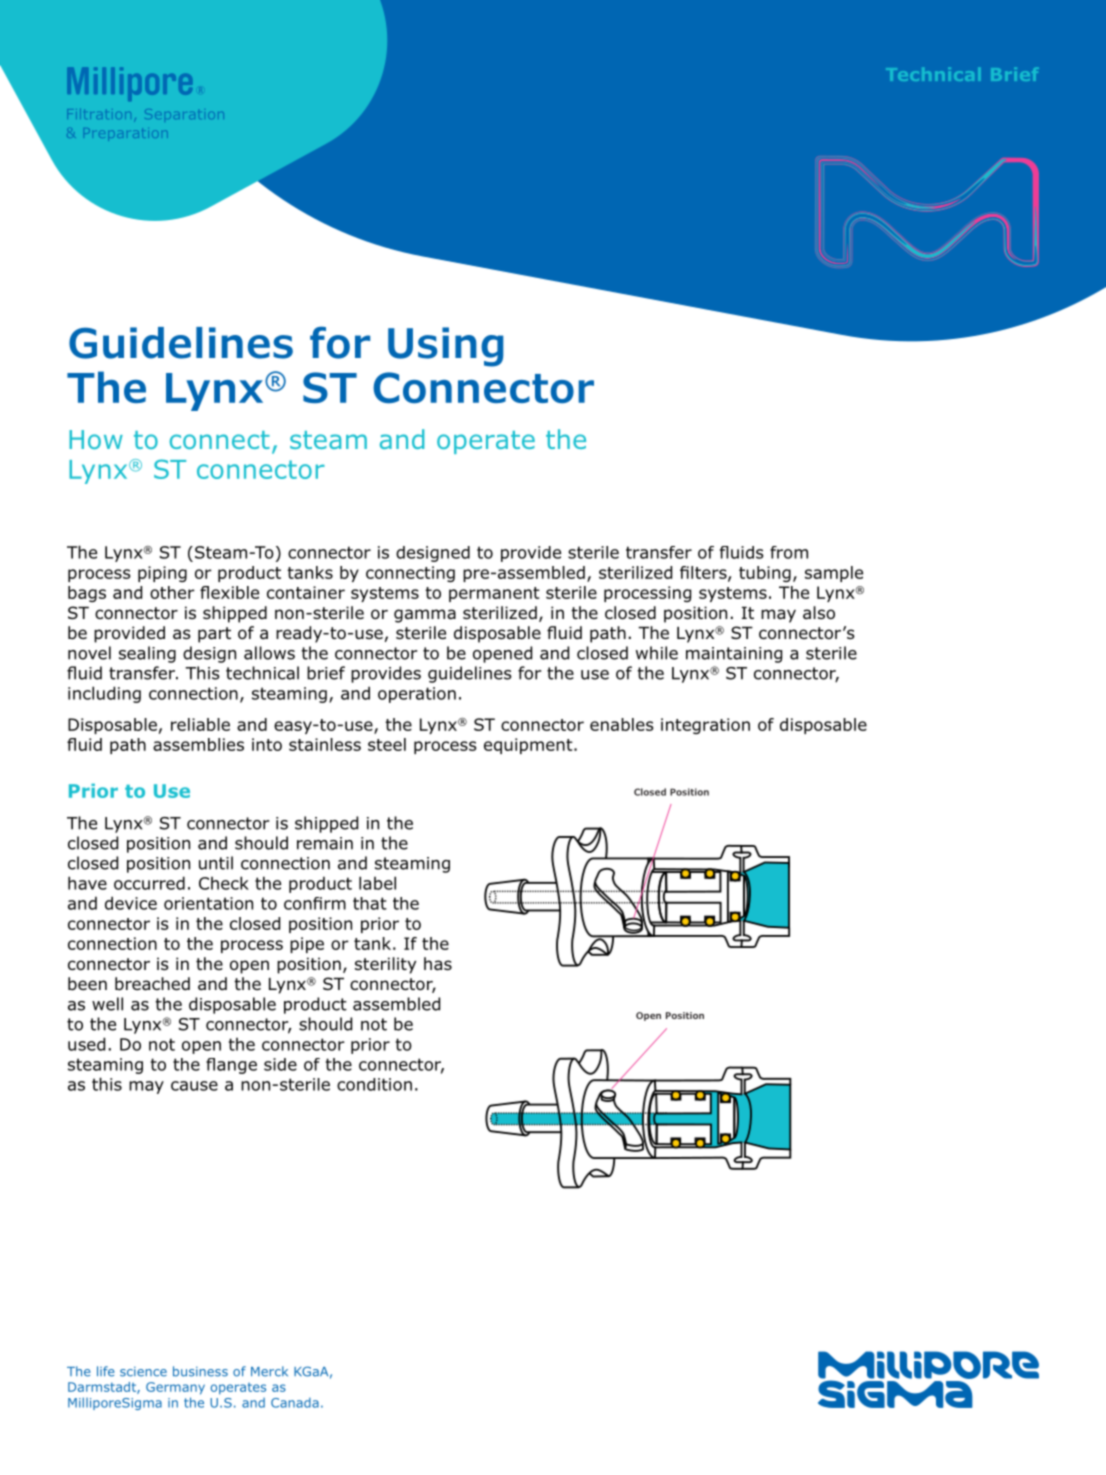  I want to click on equipment, so click(529, 746).
